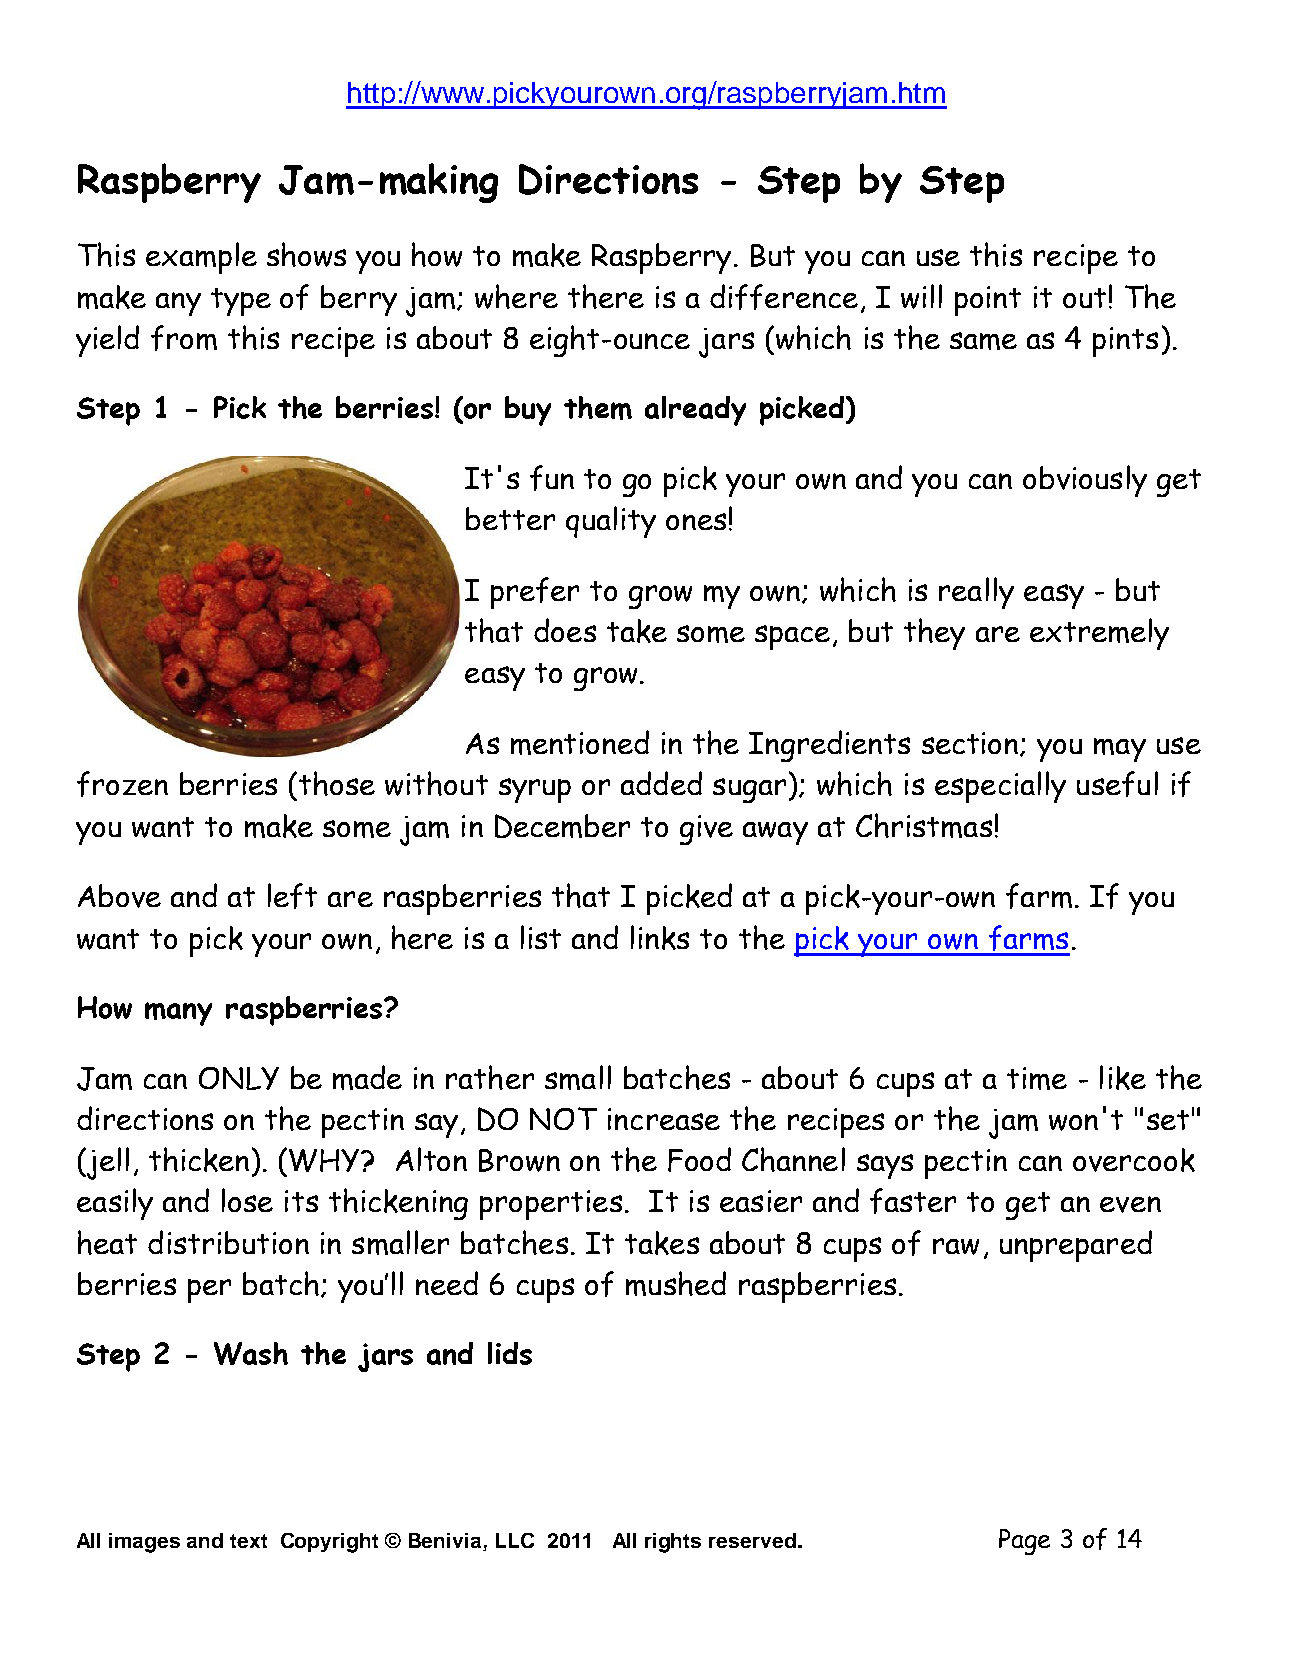  I want to click on point, so click(988, 301).
